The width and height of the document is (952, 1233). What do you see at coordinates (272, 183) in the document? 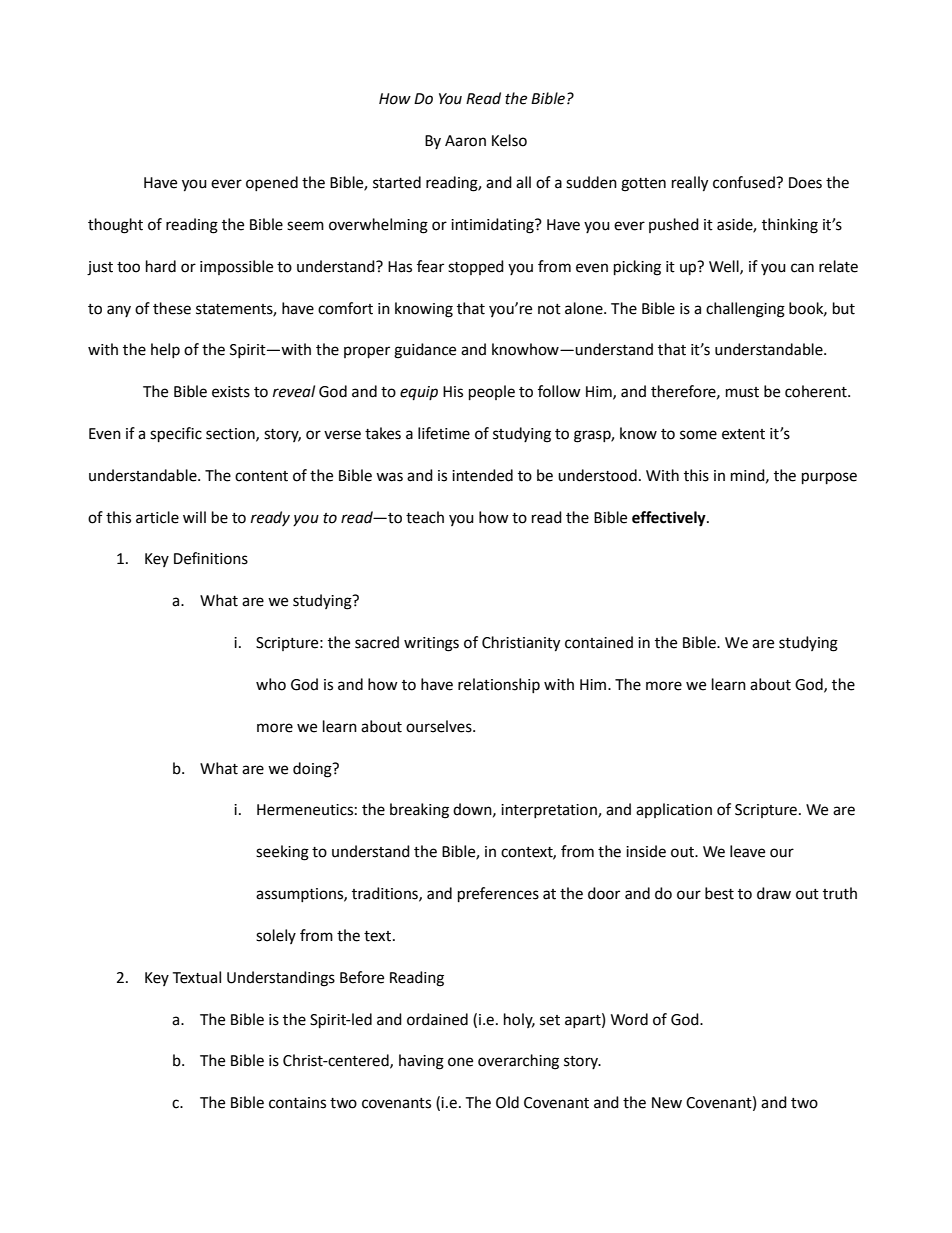
I see `opened` at bounding box center [272, 183].
